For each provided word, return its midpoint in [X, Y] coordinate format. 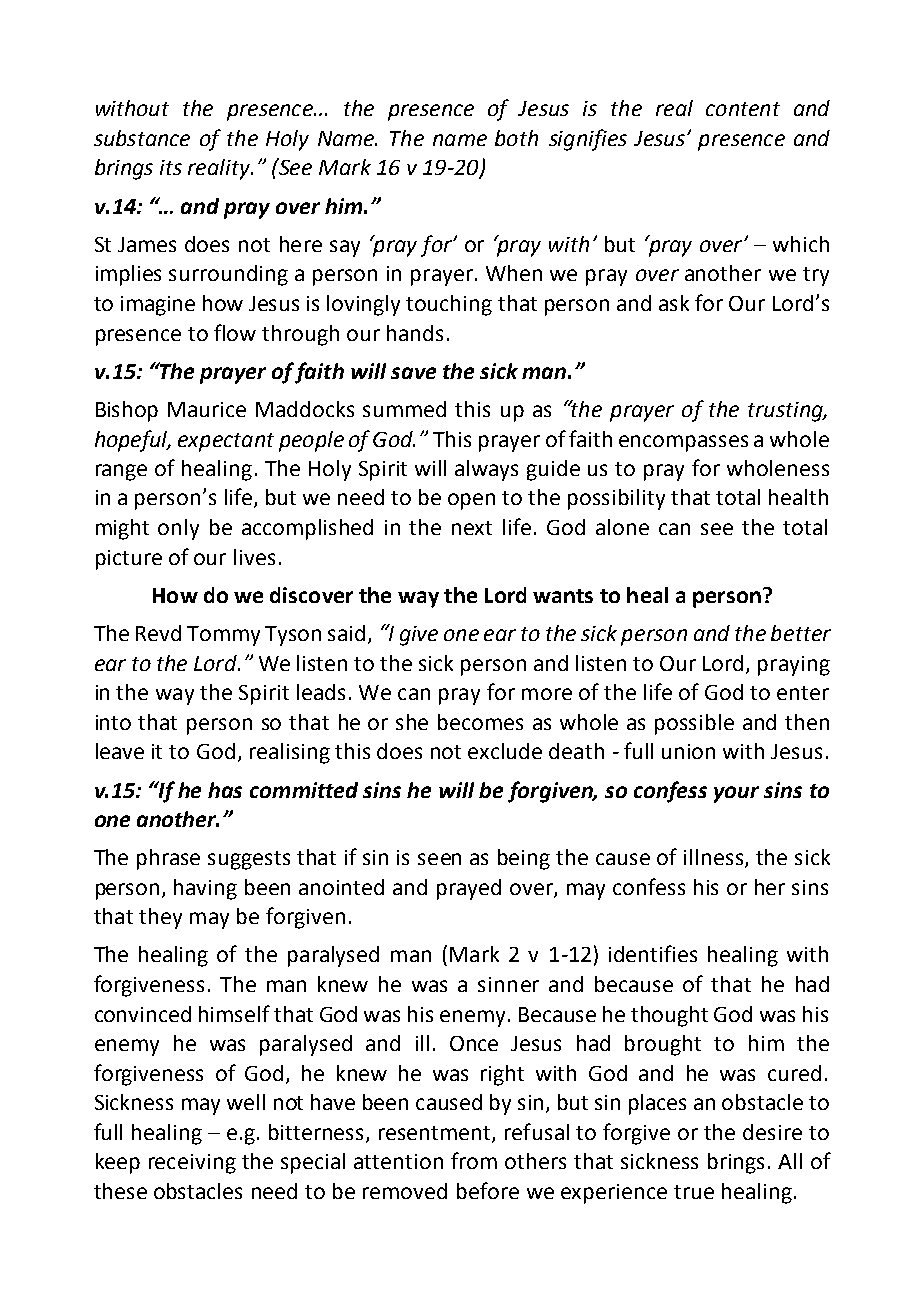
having [205, 889]
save [413, 373]
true [694, 1192]
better [801, 633]
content [743, 109]
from [474, 1160]
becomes [480, 722]
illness [715, 858]
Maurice [207, 409]
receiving [192, 1164]
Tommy [223, 636]
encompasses [683, 443]
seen [439, 859]
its [171, 167]
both [516, 138]
